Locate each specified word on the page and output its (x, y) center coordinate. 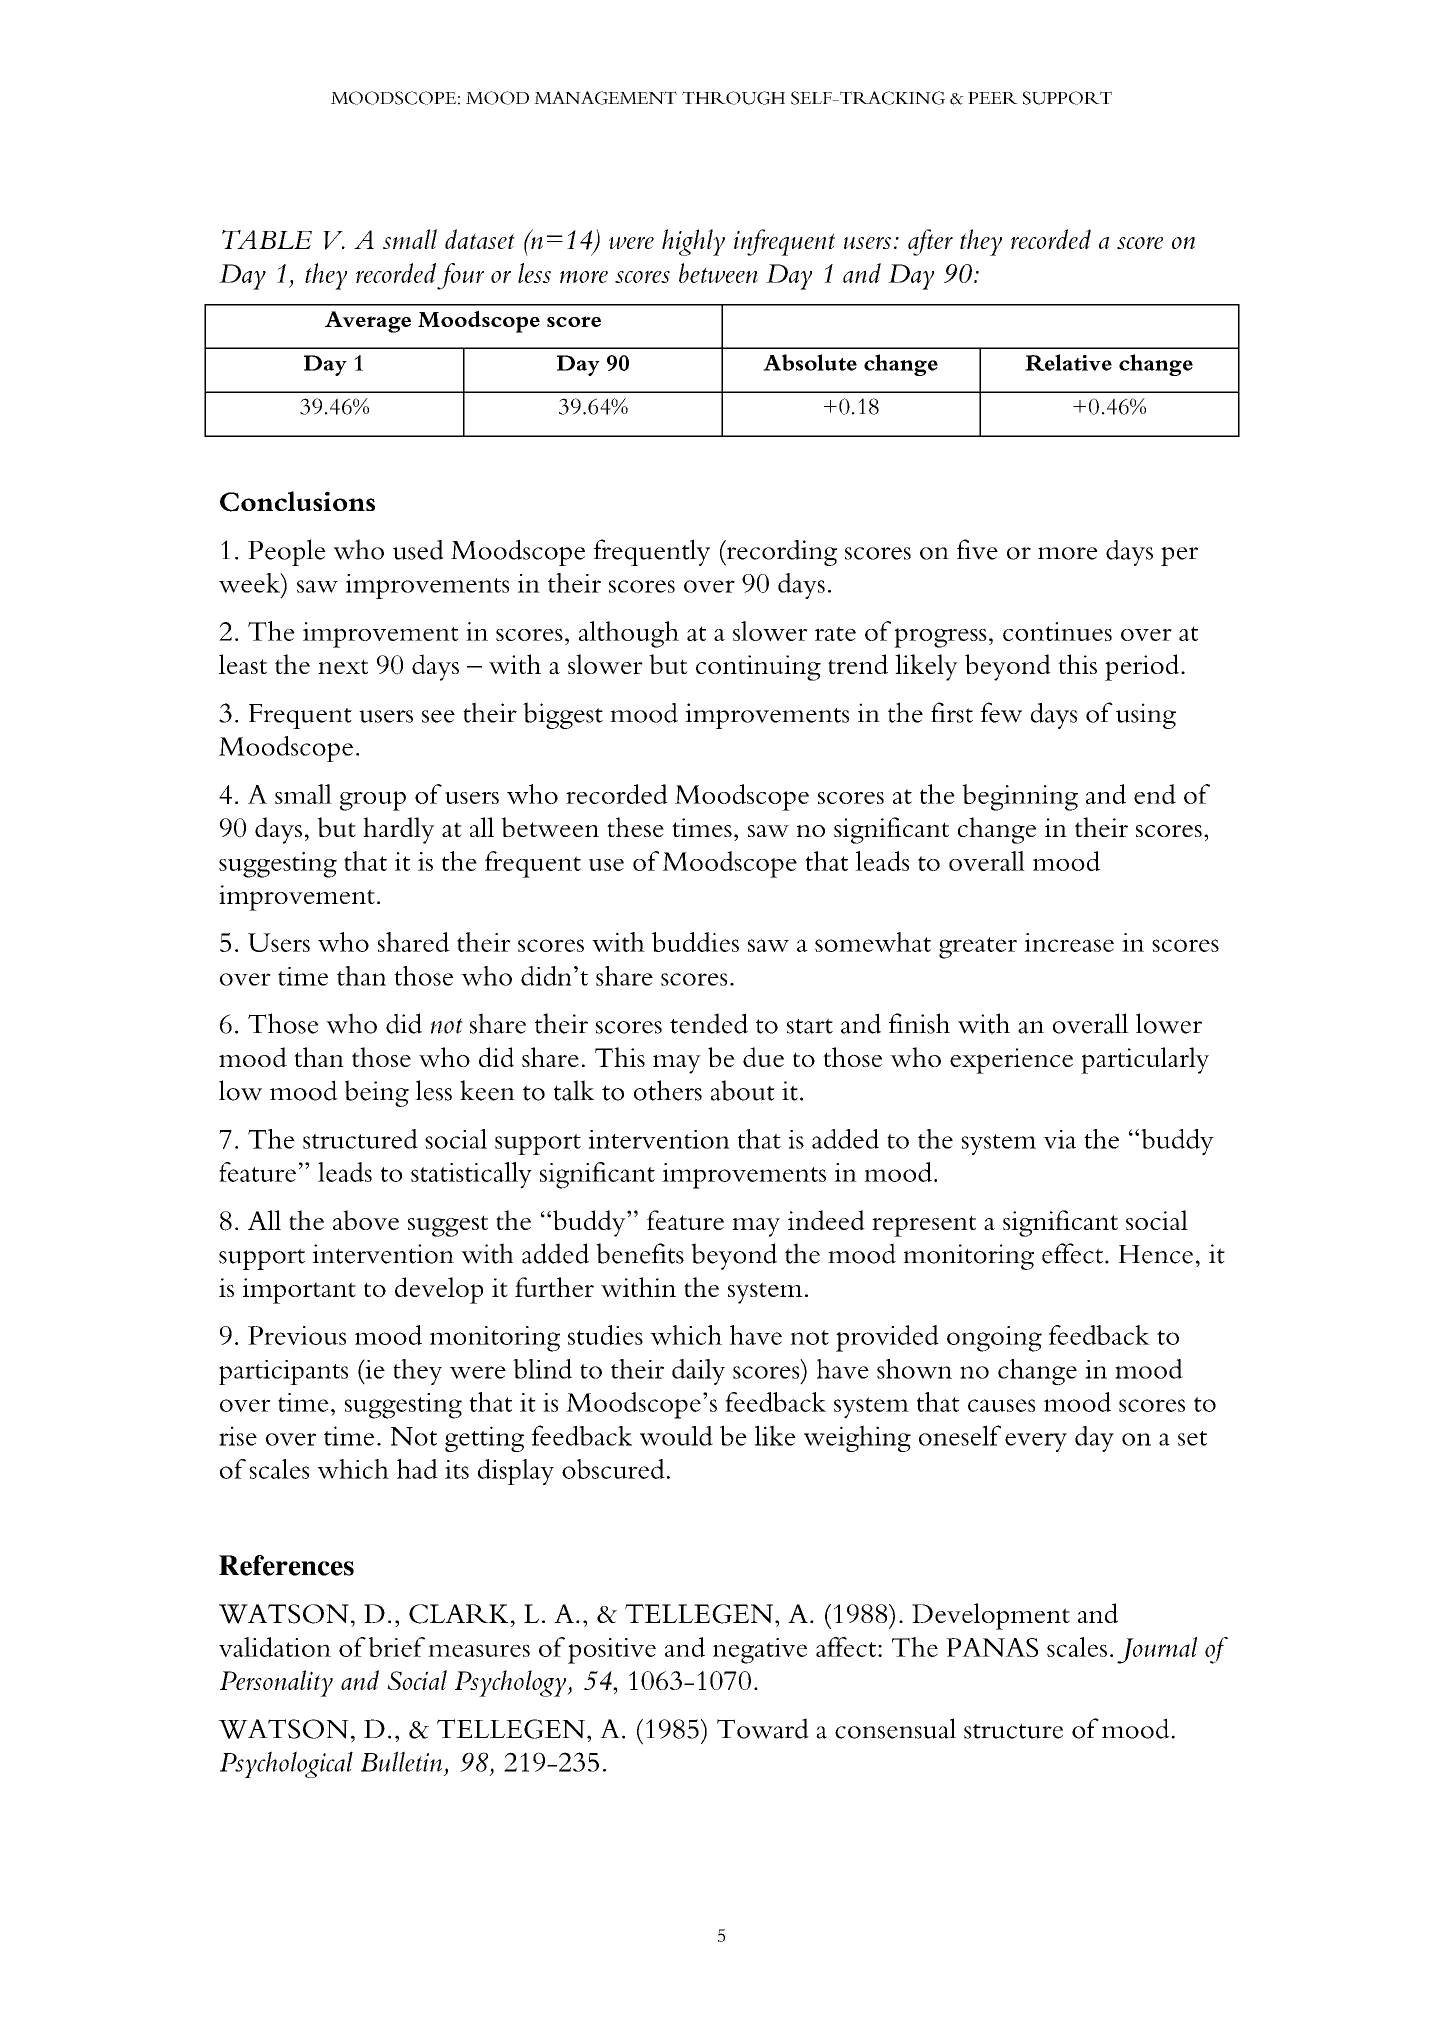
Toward (763, 1728)
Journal (1157, 1650)
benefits (640, 1253)
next (343, 666)
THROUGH (733, 98)
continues (1057, 631)
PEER (993, 98)
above (366, 1220)
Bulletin (401, 1761)
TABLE (267, 239)
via (1059, 1139)
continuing (758, 668)
